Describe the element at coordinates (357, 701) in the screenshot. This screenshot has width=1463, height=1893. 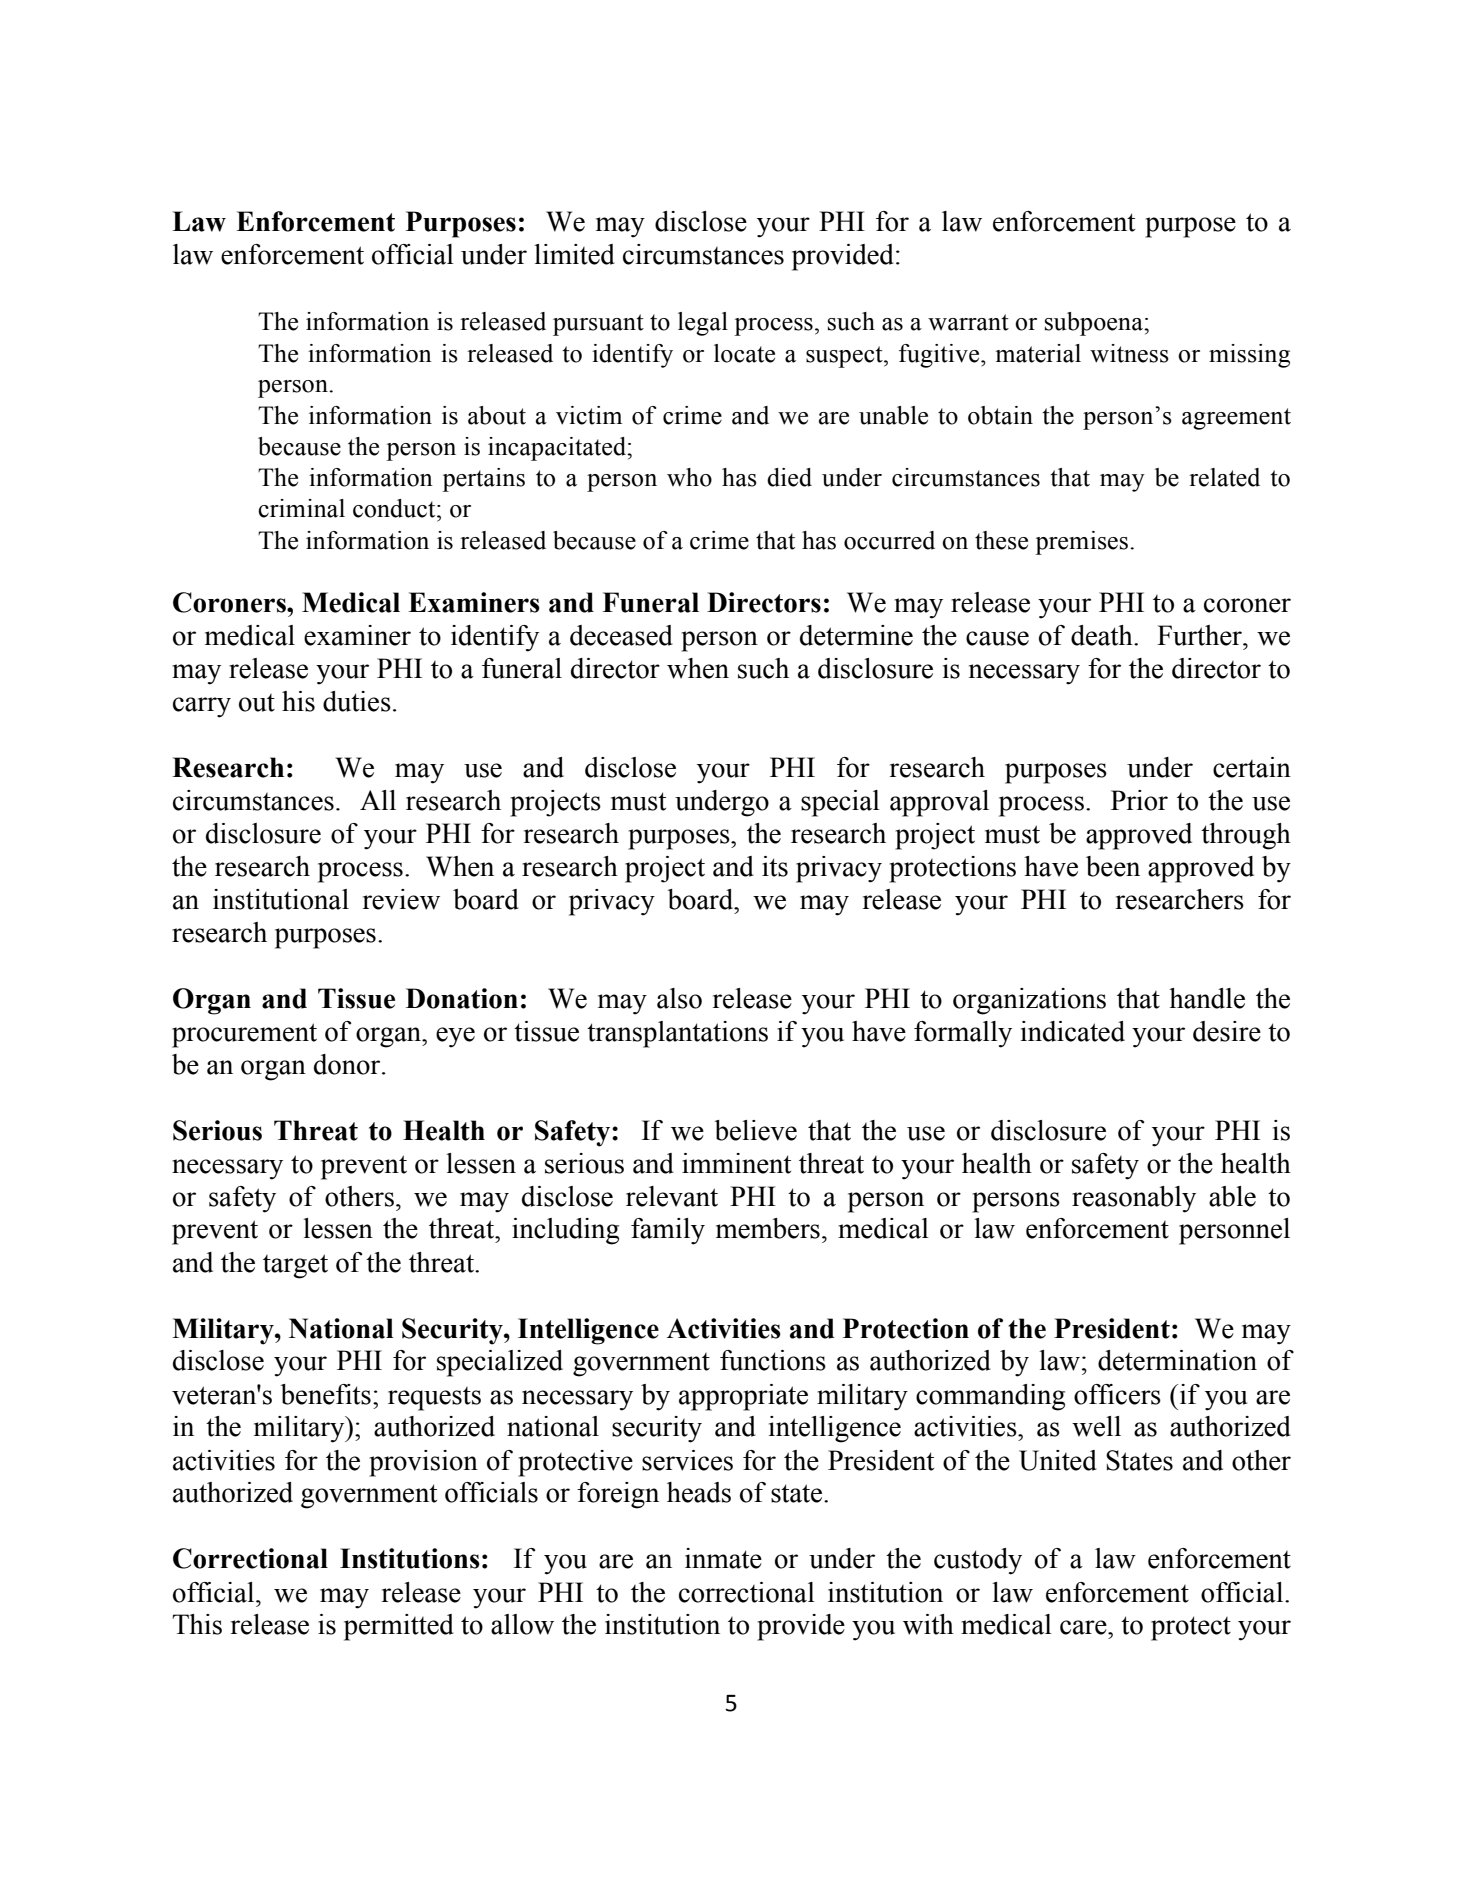
I see `duties` at that location.
